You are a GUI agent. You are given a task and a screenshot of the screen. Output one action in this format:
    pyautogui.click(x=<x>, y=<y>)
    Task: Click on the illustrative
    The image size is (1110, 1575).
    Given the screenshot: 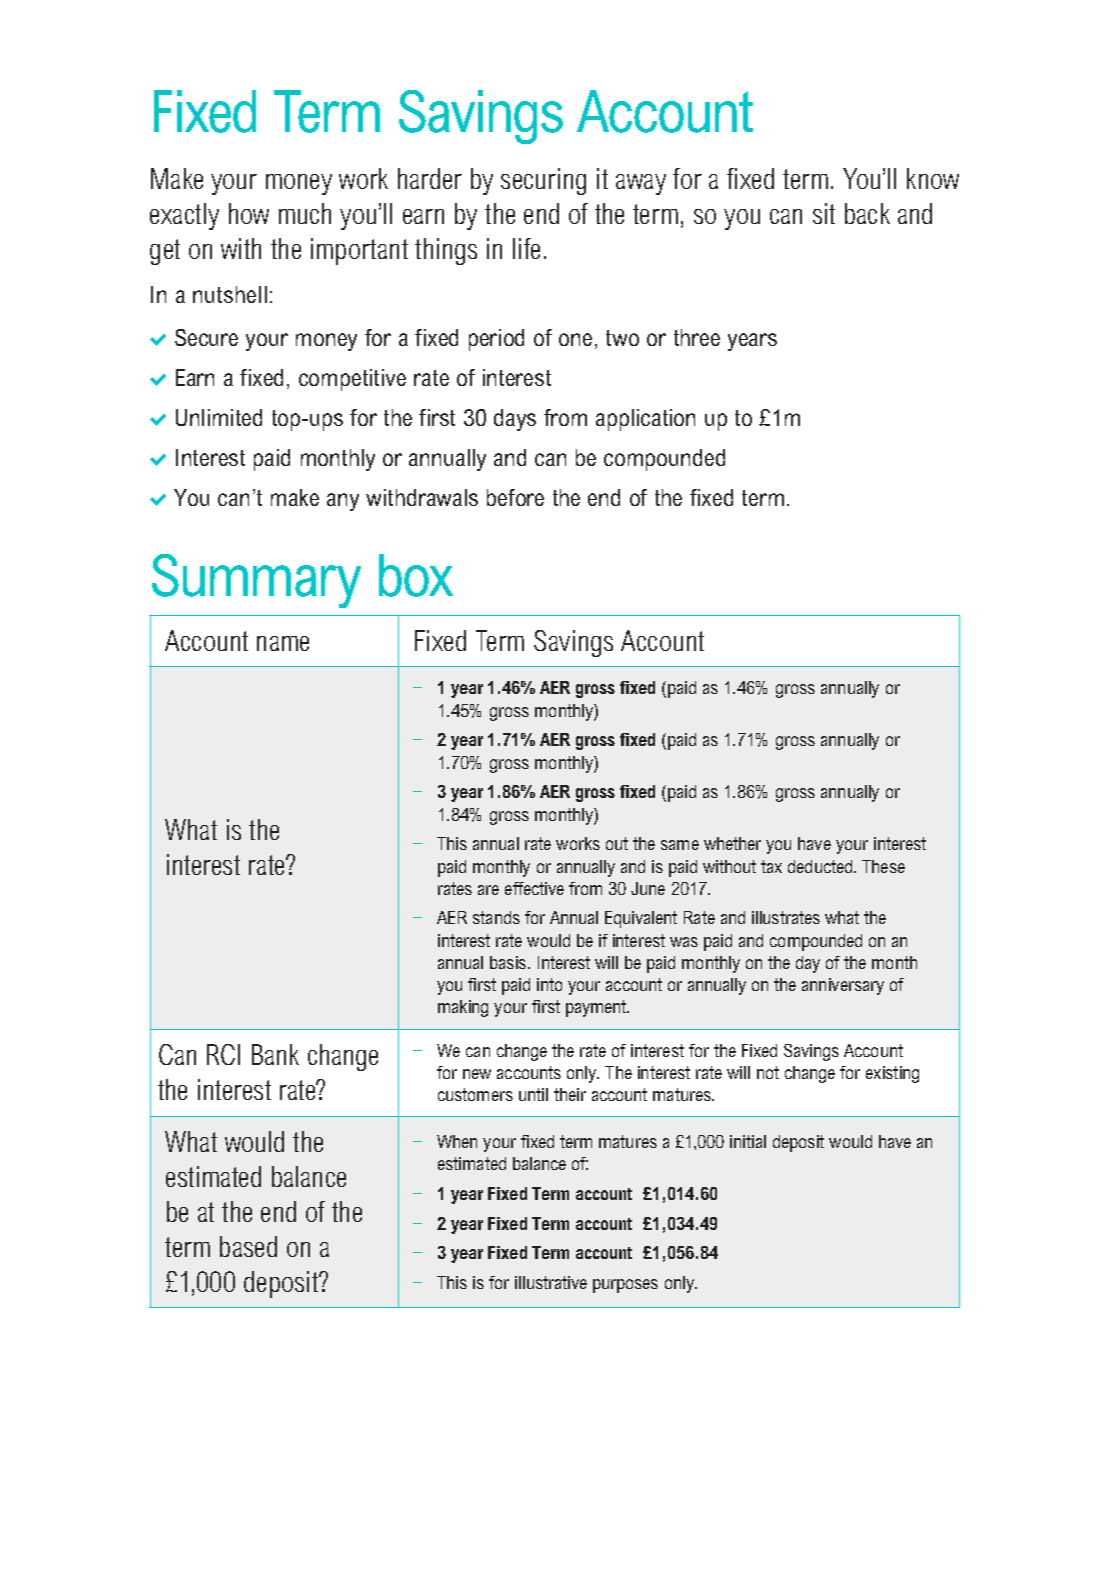 What is the action you would take?
    pyautogui.click(x=551, y=1282)
